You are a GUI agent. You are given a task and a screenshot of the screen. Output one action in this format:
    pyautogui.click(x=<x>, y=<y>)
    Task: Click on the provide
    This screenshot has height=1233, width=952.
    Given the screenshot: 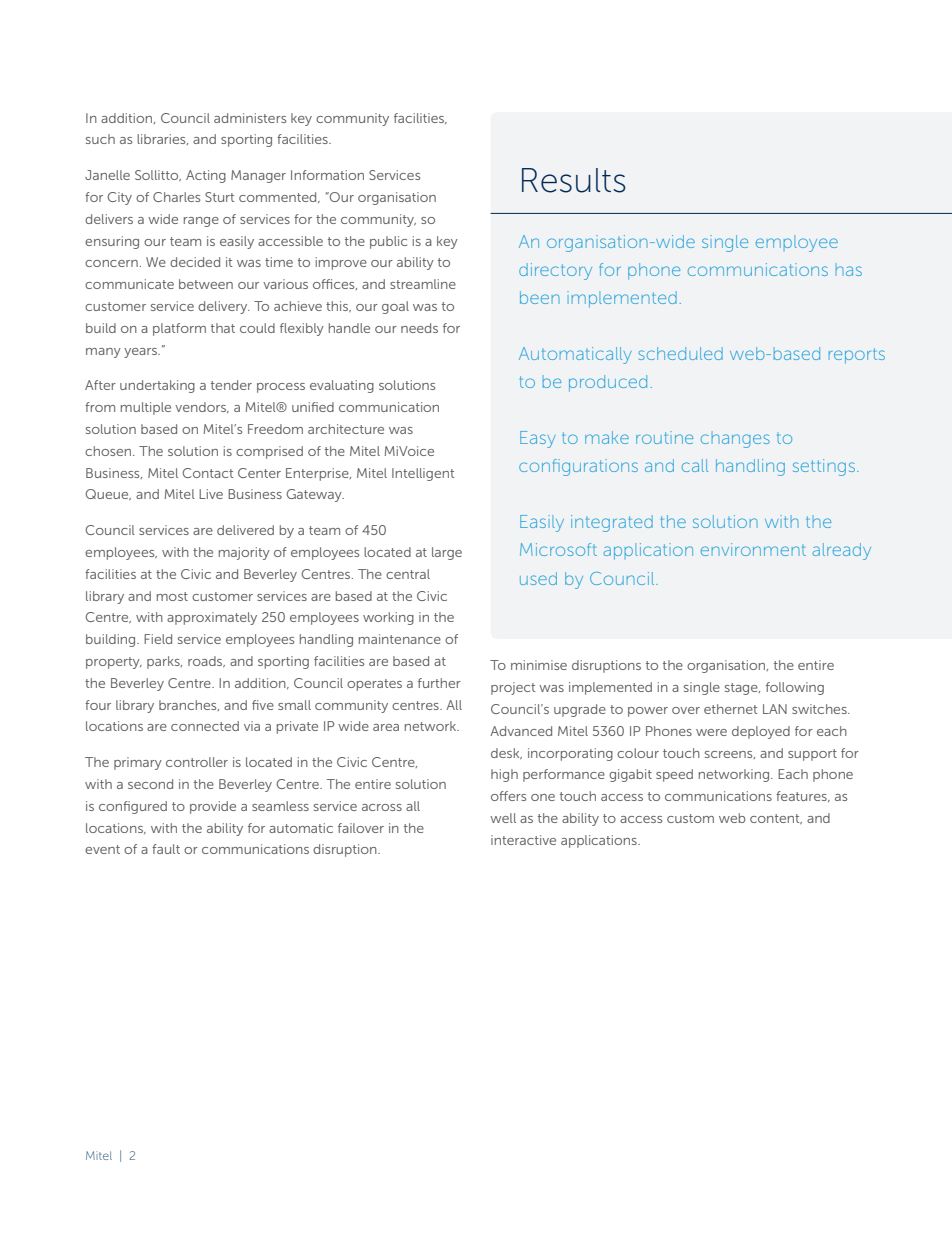 What is the action you would take?
    pyautogui.click(x=213, y=807)
